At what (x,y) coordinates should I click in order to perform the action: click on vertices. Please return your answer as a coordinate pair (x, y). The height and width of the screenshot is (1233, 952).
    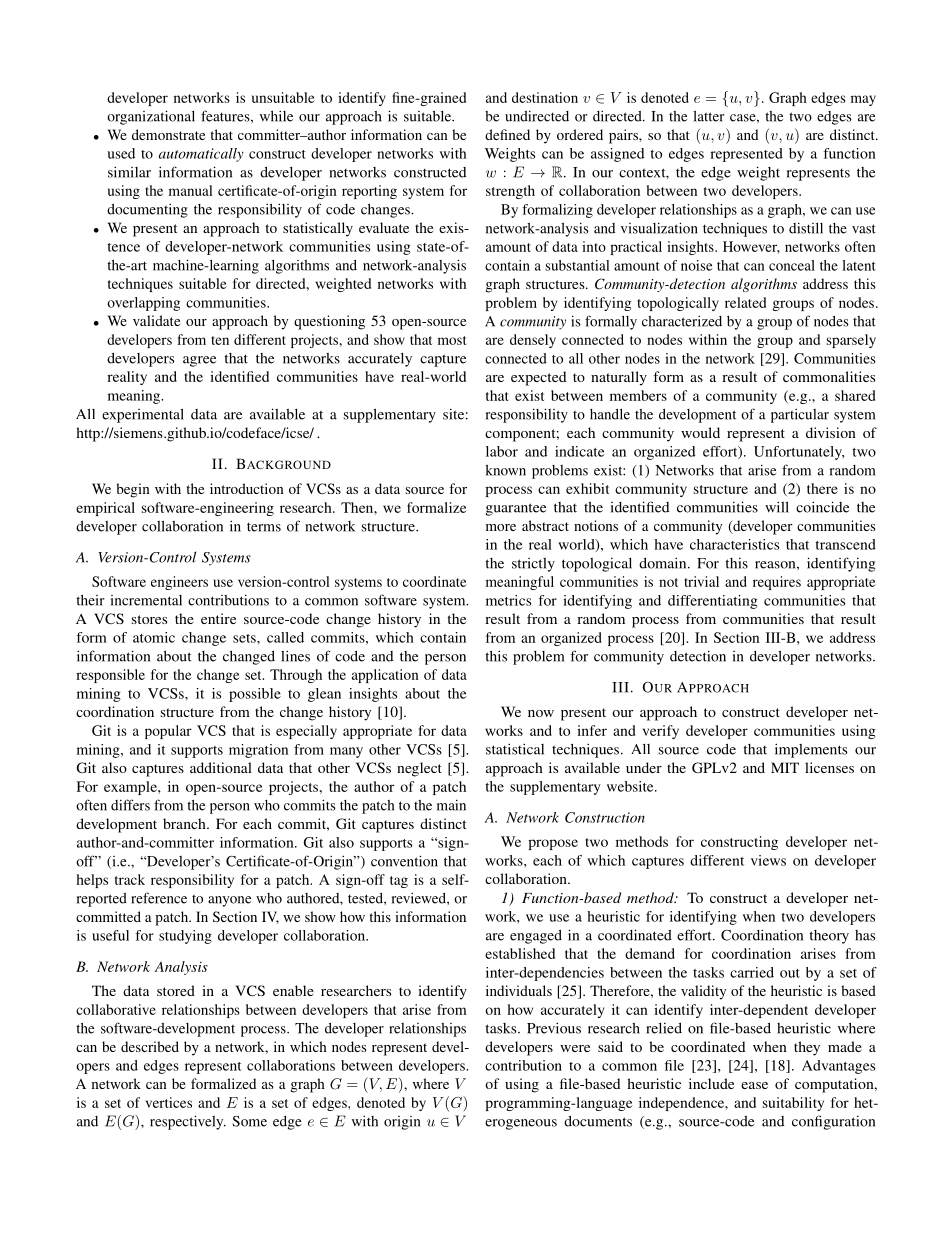
    Looking at the image, I should click on (169, 1102).
